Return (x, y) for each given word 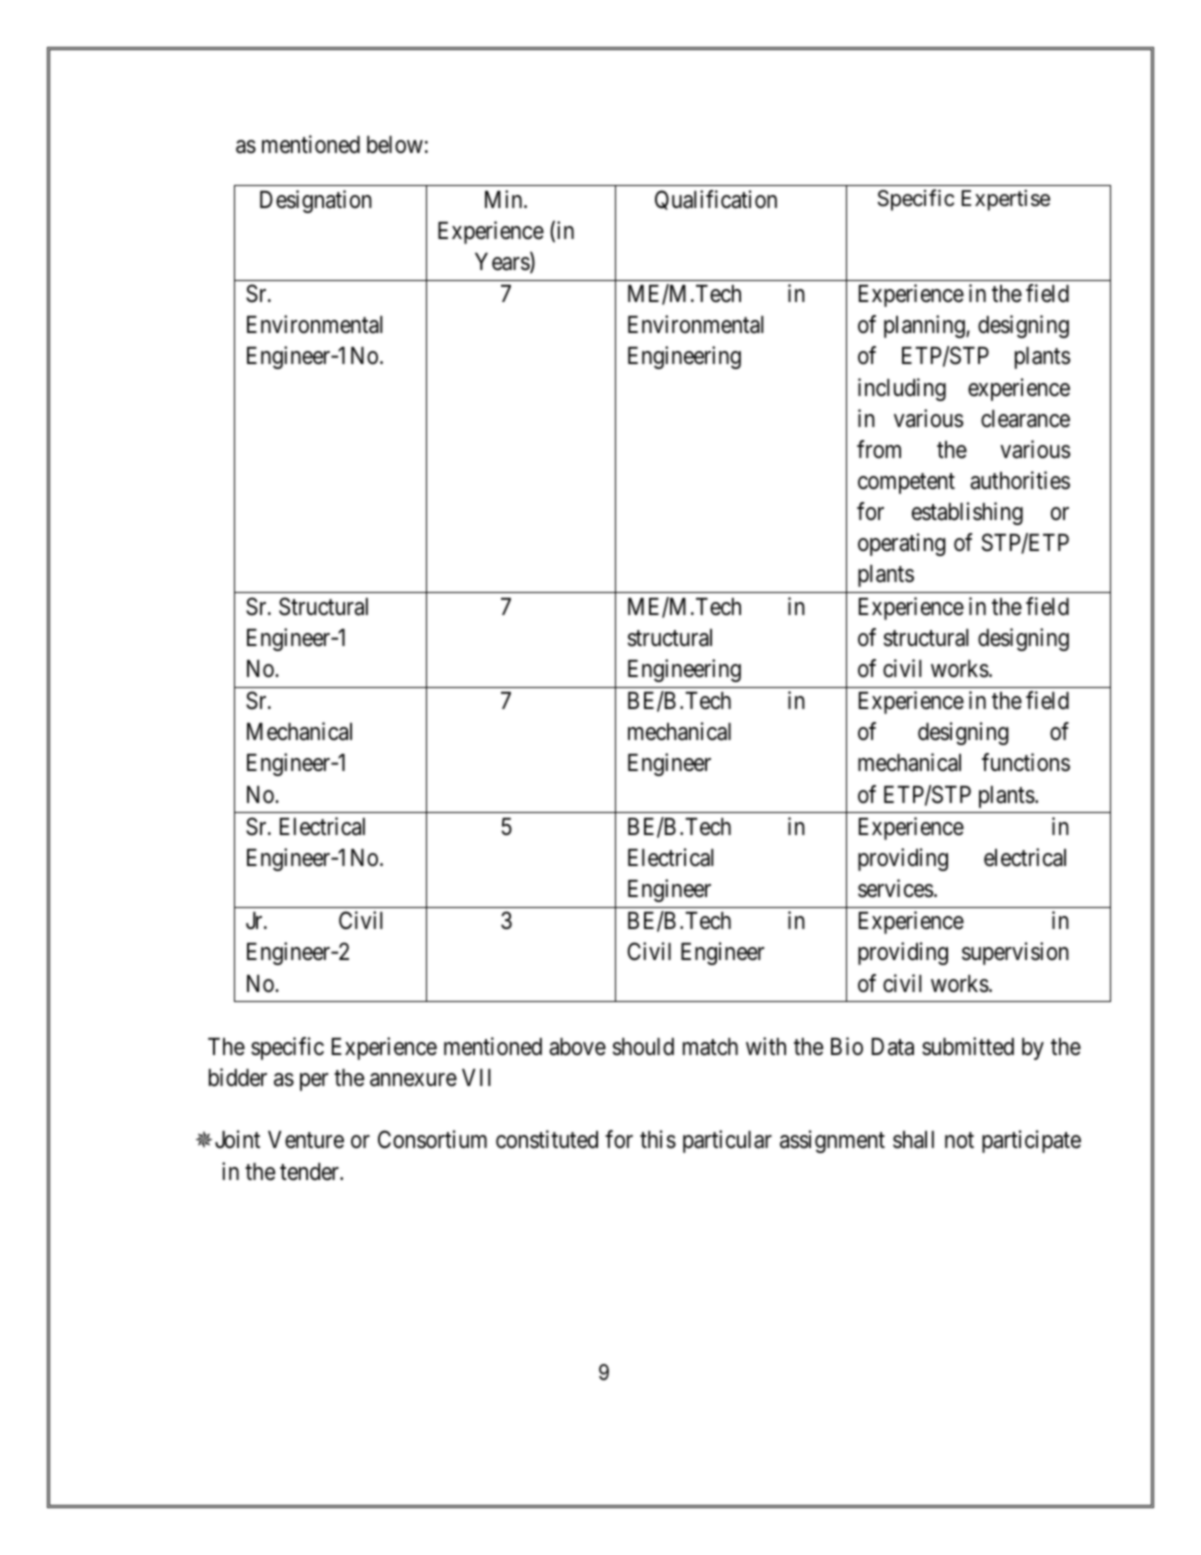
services (895, 888)
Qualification (716, 200)
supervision (1015, 953)
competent (906, 483)
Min (505, 199)
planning (925, 326)
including (902, 389)
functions (1026, 762)
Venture (306, 1140)
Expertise (1006, 200)
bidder (238, 1077)
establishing (967, 513)
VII (476, 1077)
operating (902, 544)
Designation (316, 201)
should (643, 1047)
